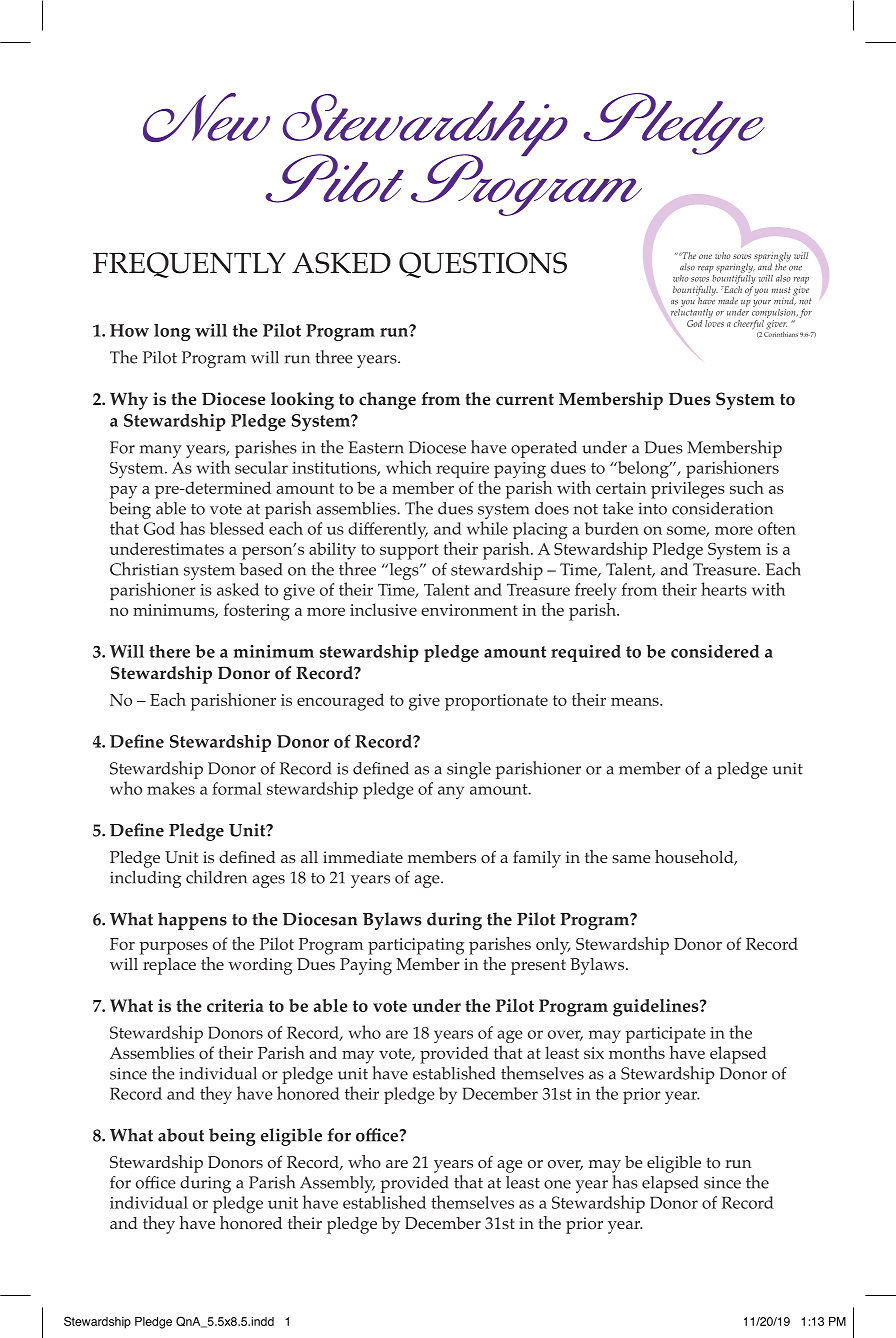  I want to click on Assembly, so click(337, 1184).
